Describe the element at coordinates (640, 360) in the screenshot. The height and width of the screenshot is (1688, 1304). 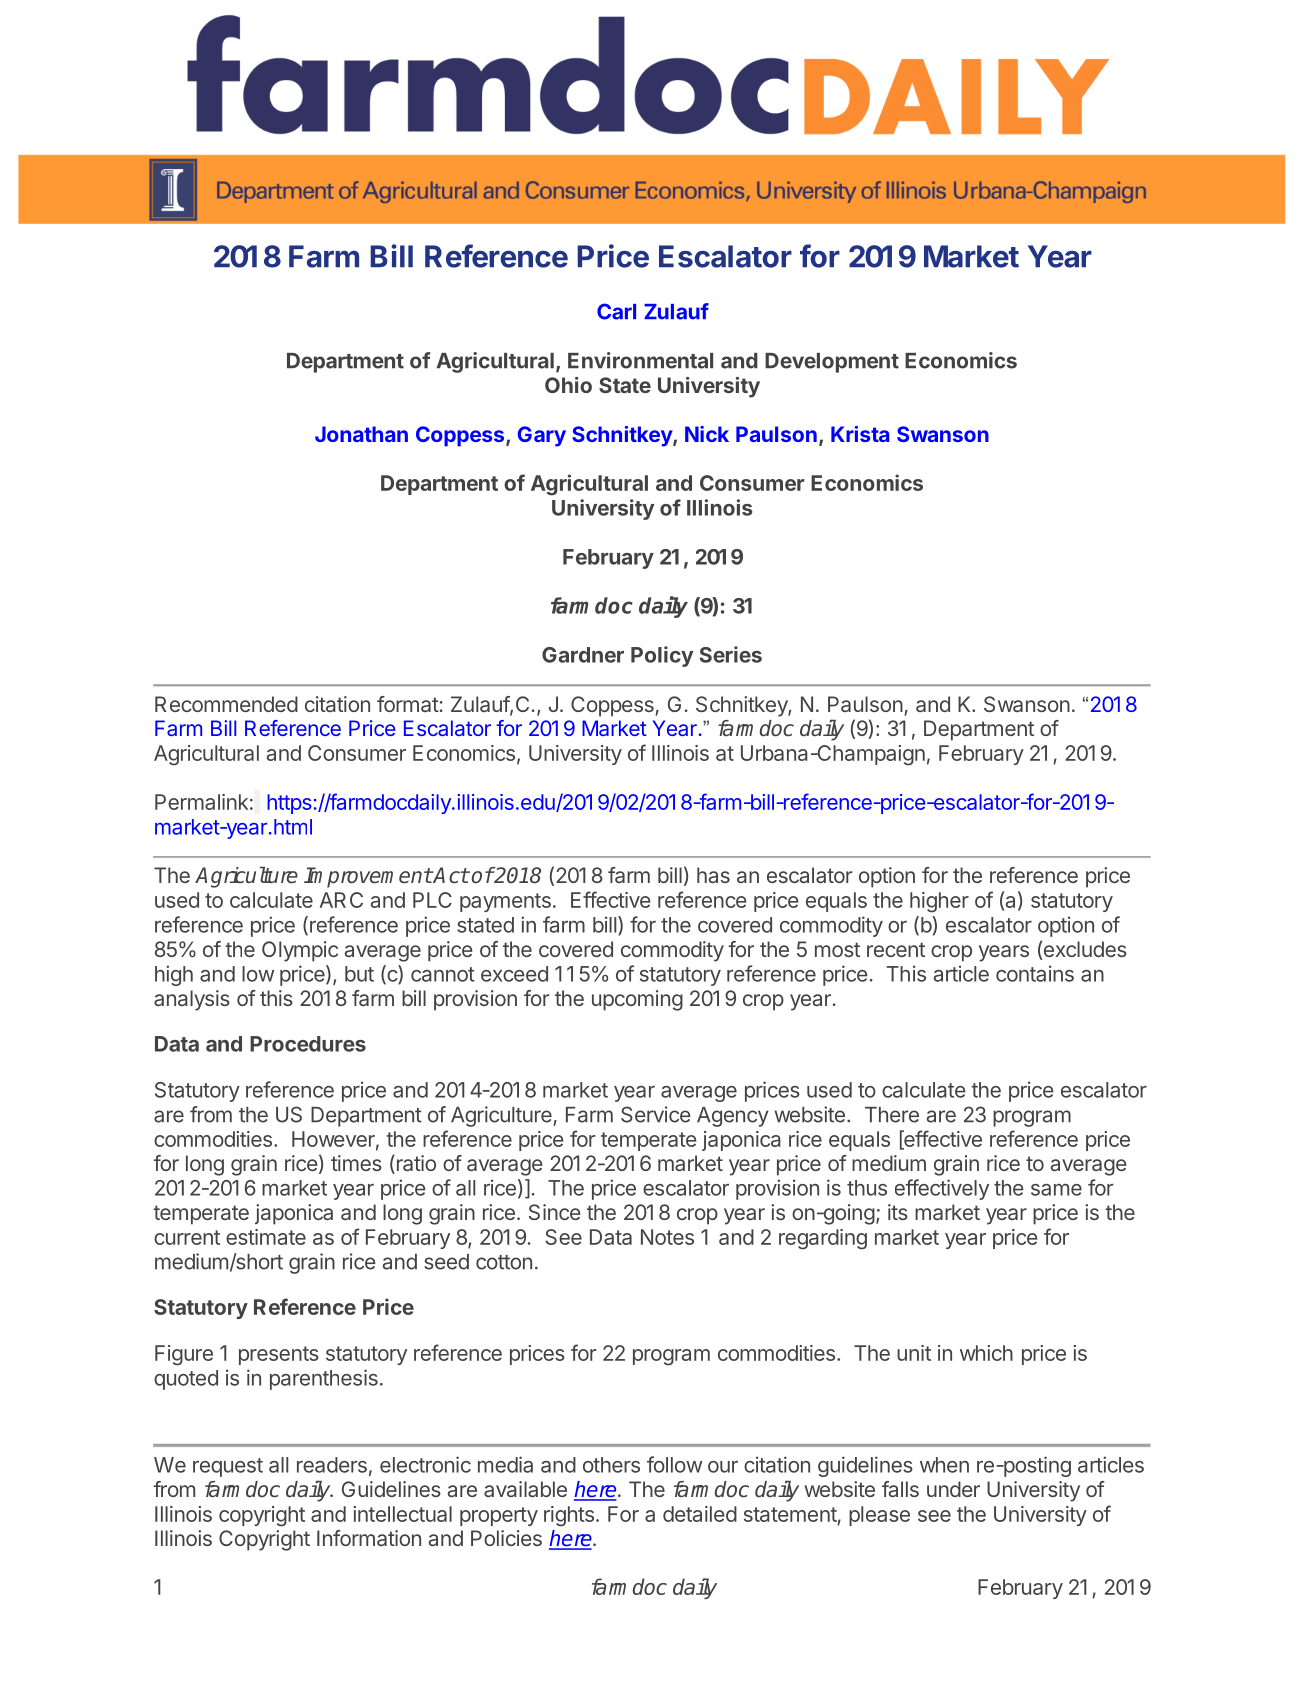
I see `Environmental` at that location.
